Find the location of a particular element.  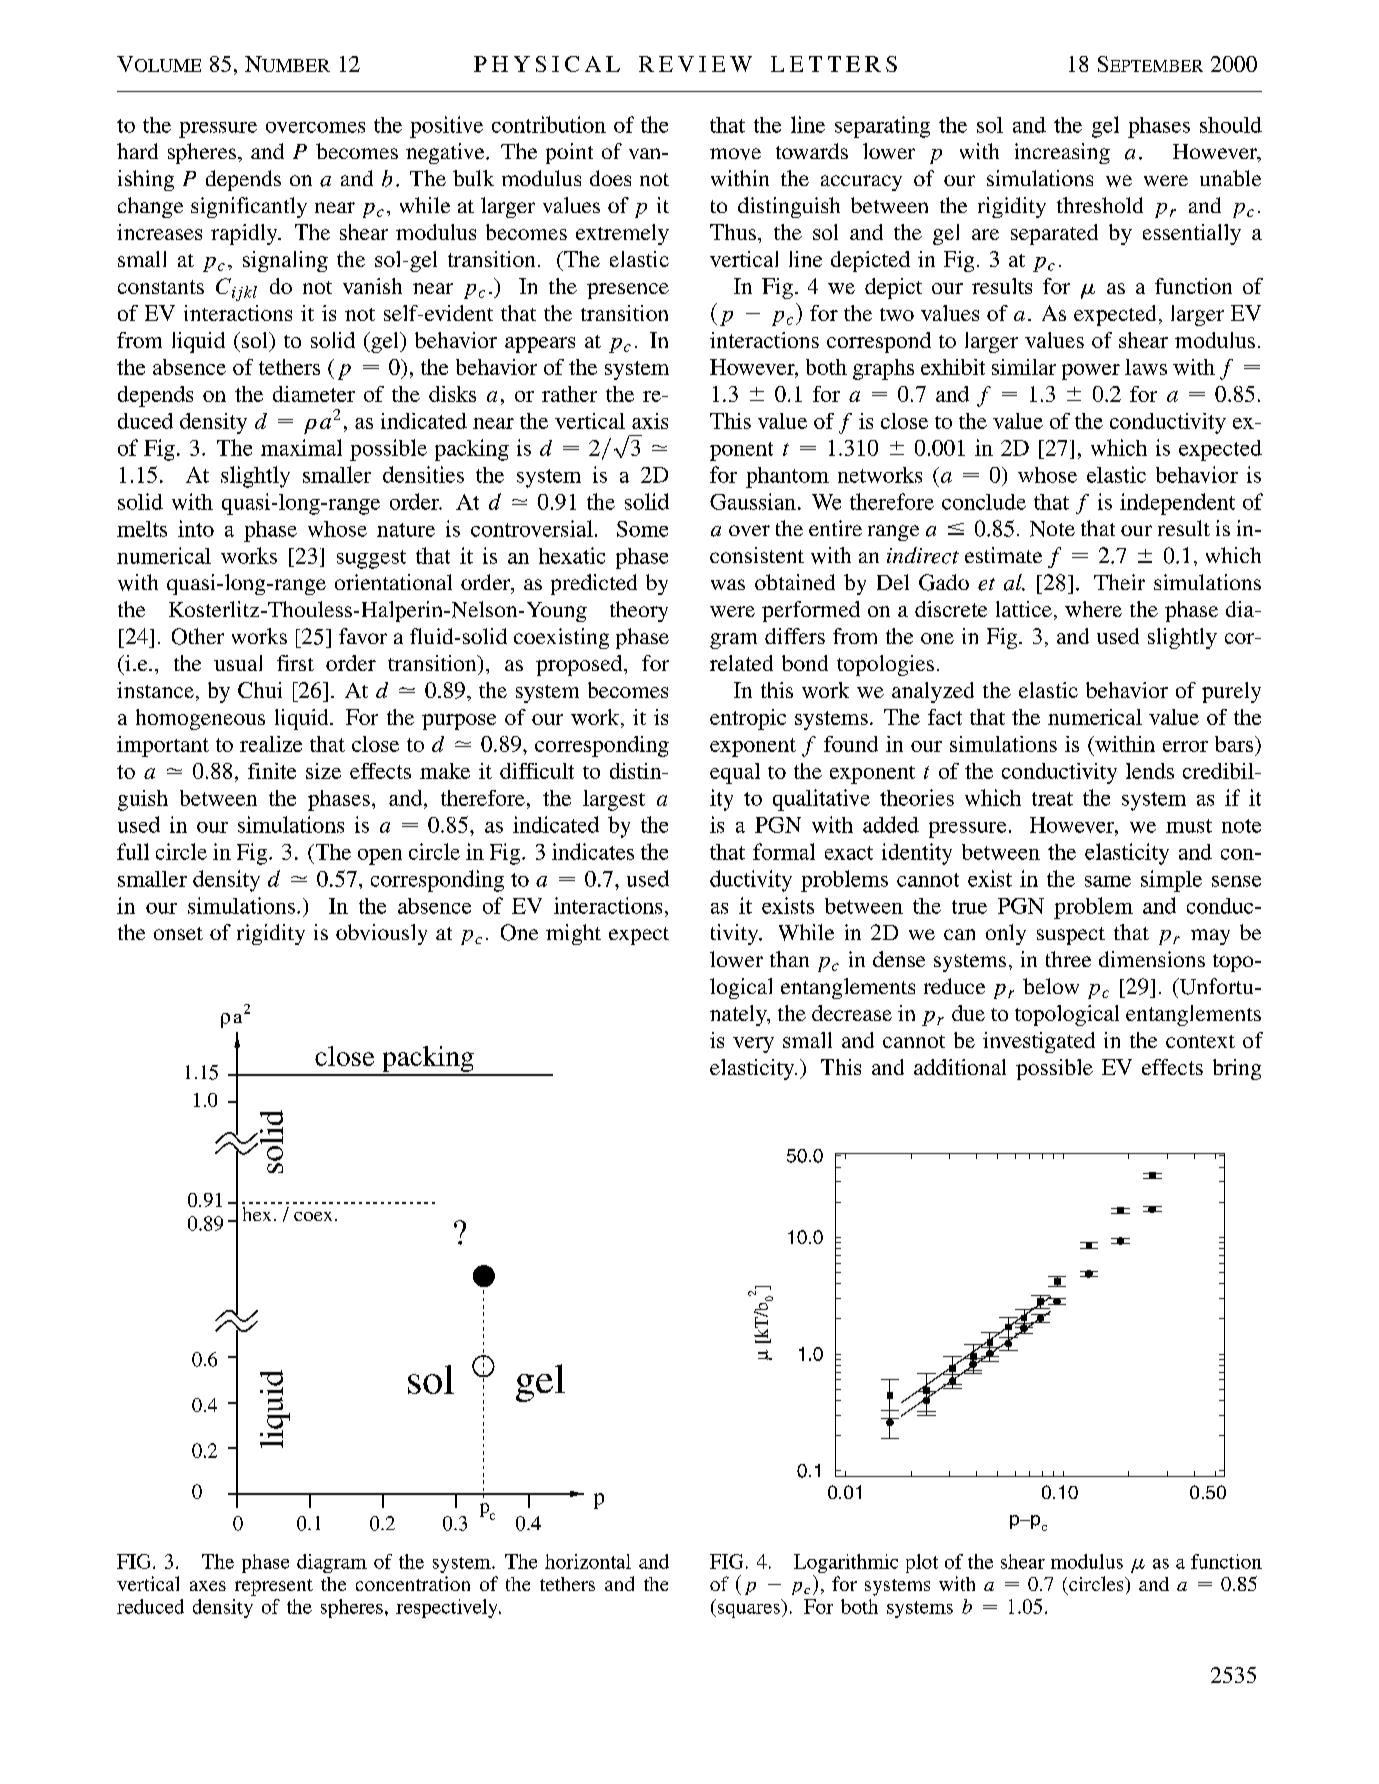

very is located at coordinates (753, 1045).
